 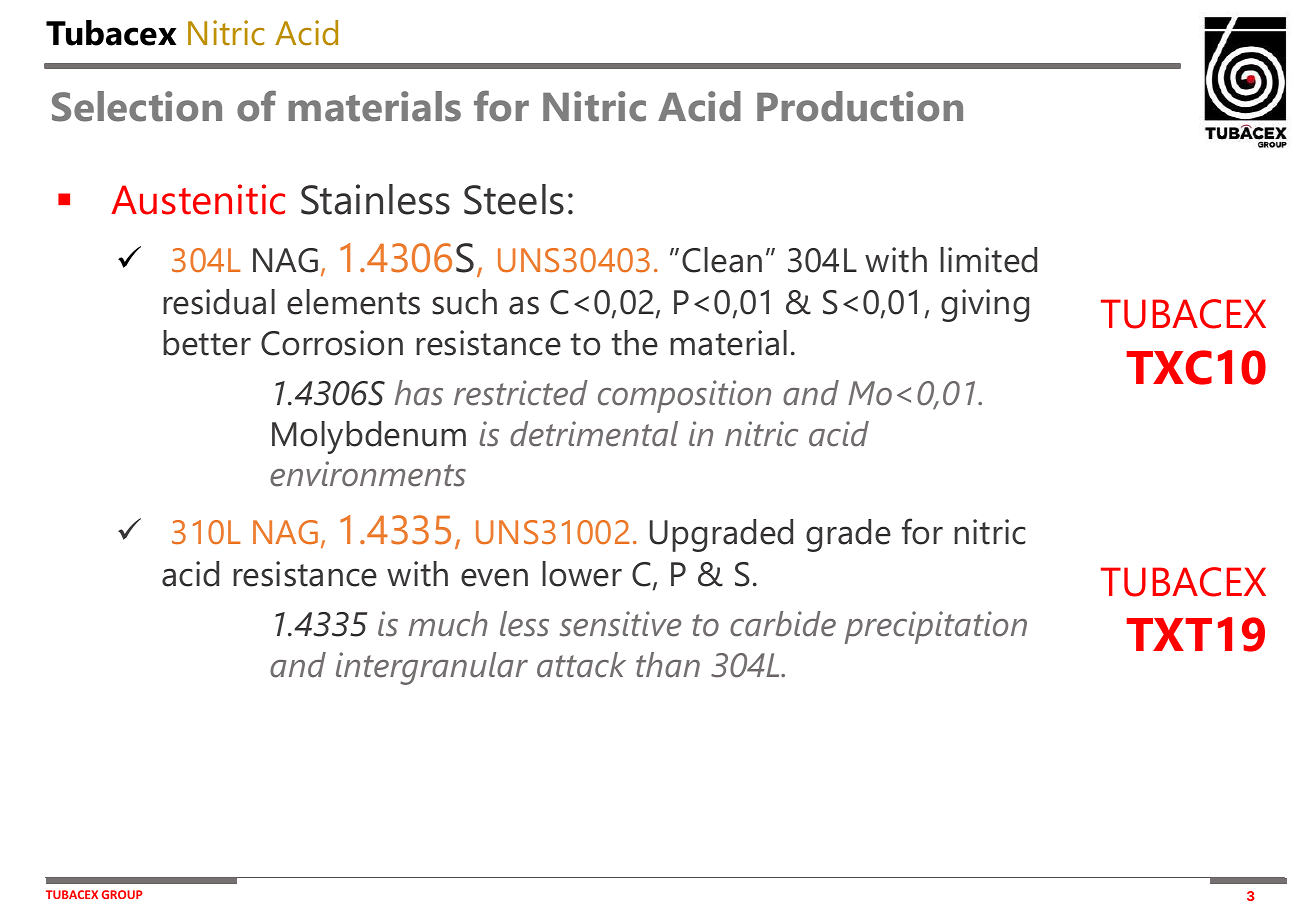 I want to click on Steels, so click(x=514, y=199).
